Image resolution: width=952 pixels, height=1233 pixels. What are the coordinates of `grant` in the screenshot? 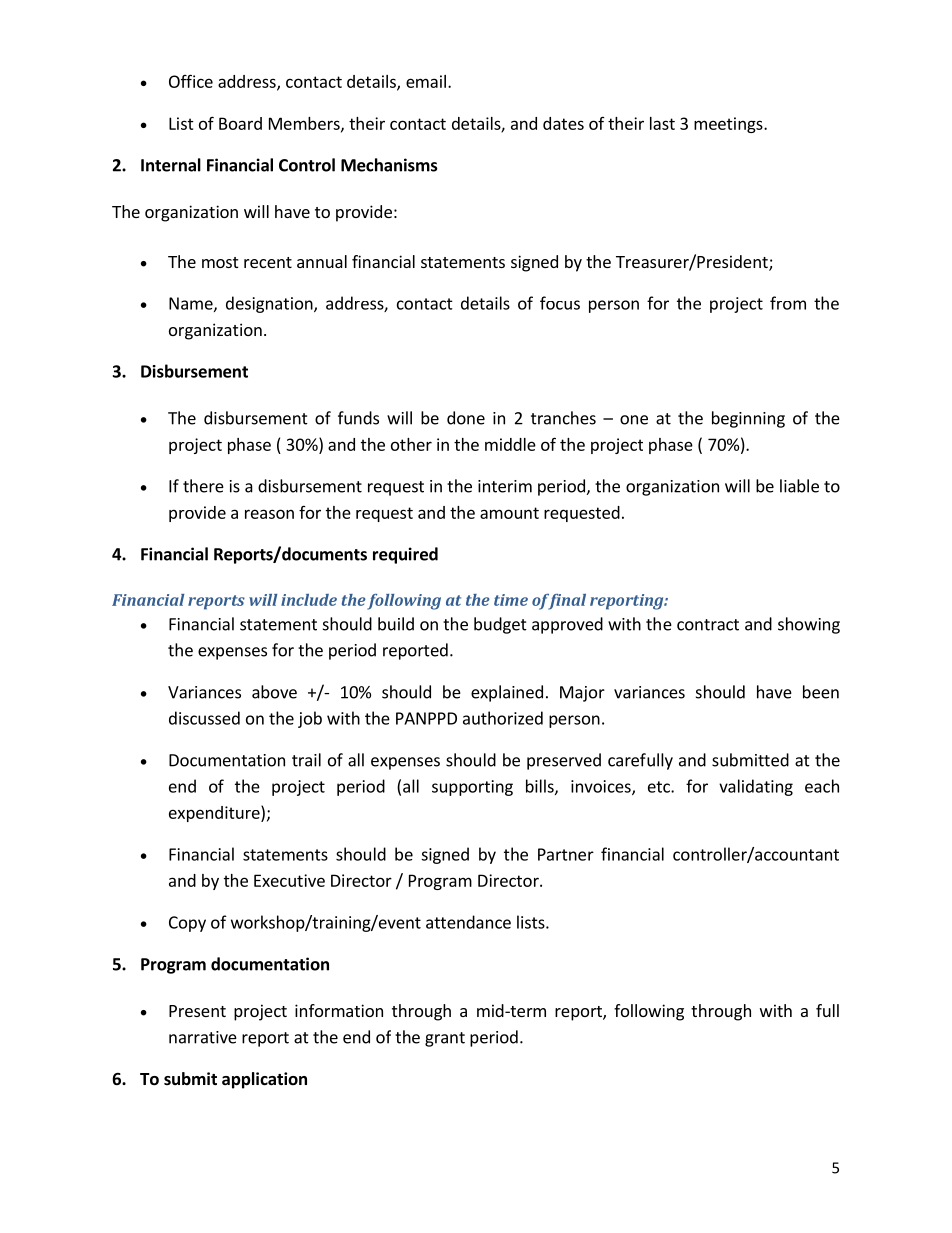 It's located at (445, 1039).
